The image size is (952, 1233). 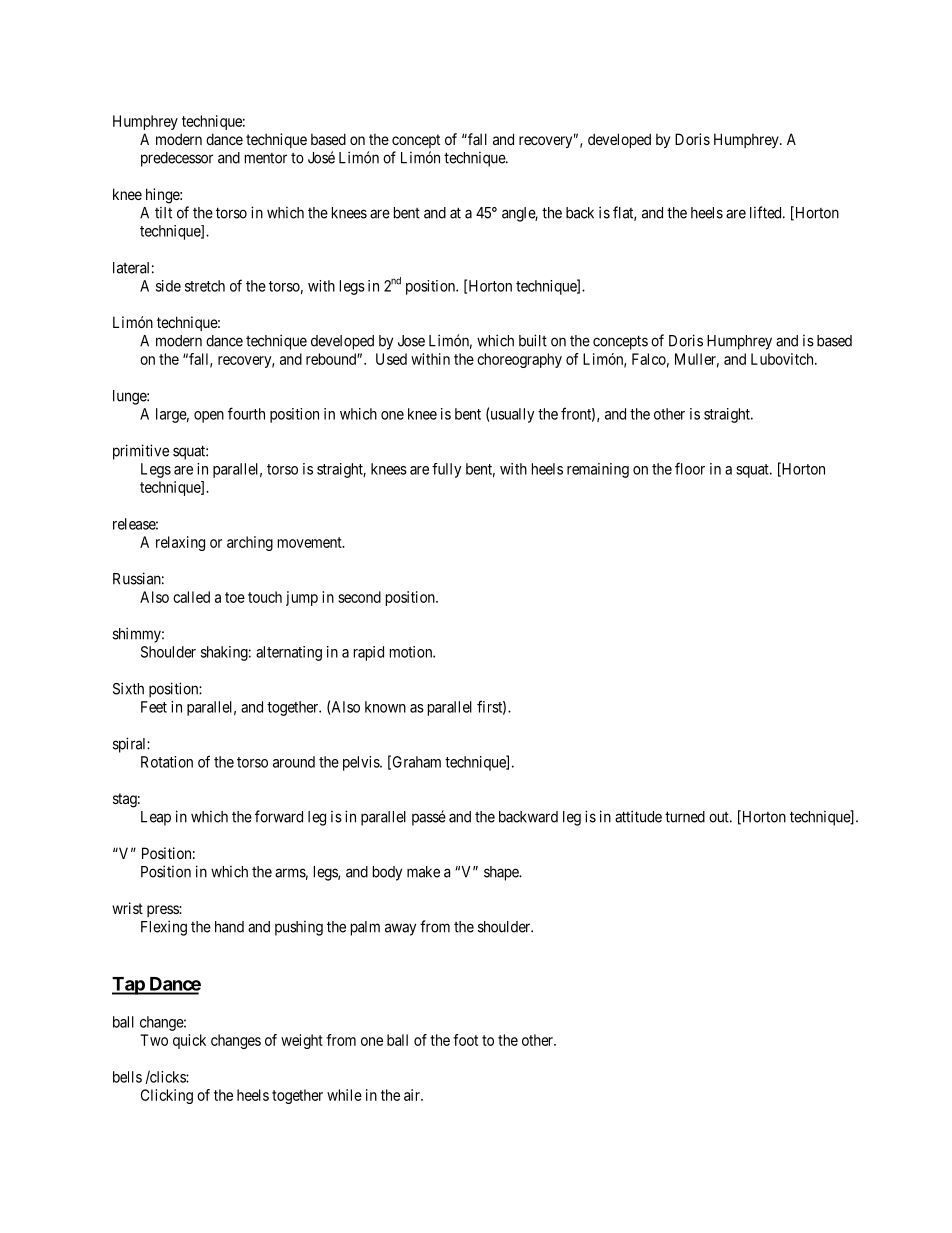 What do you see at coordinates (638, 816) in the page?
I see `attitude` at bounding box center [638, 816].
